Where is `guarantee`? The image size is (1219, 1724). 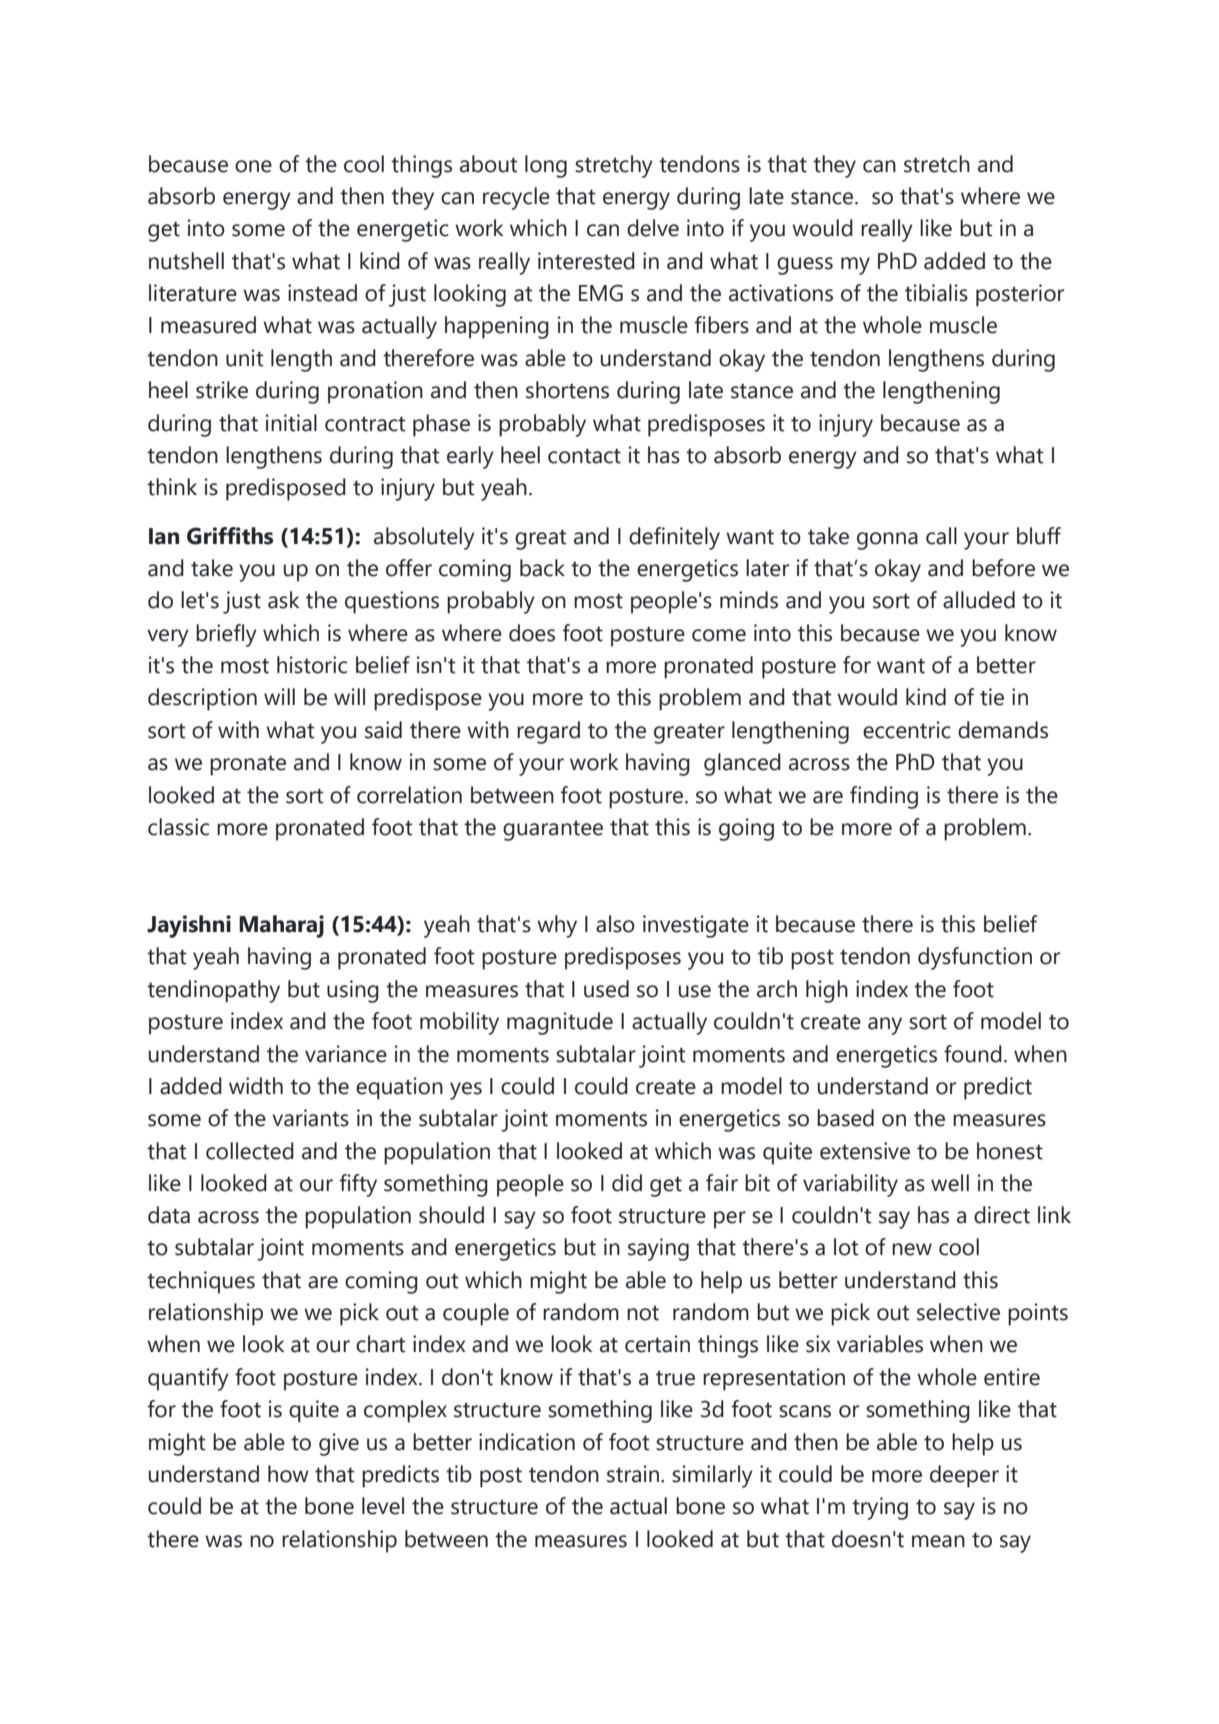
guarantee is located at coordinates (553, 830).
